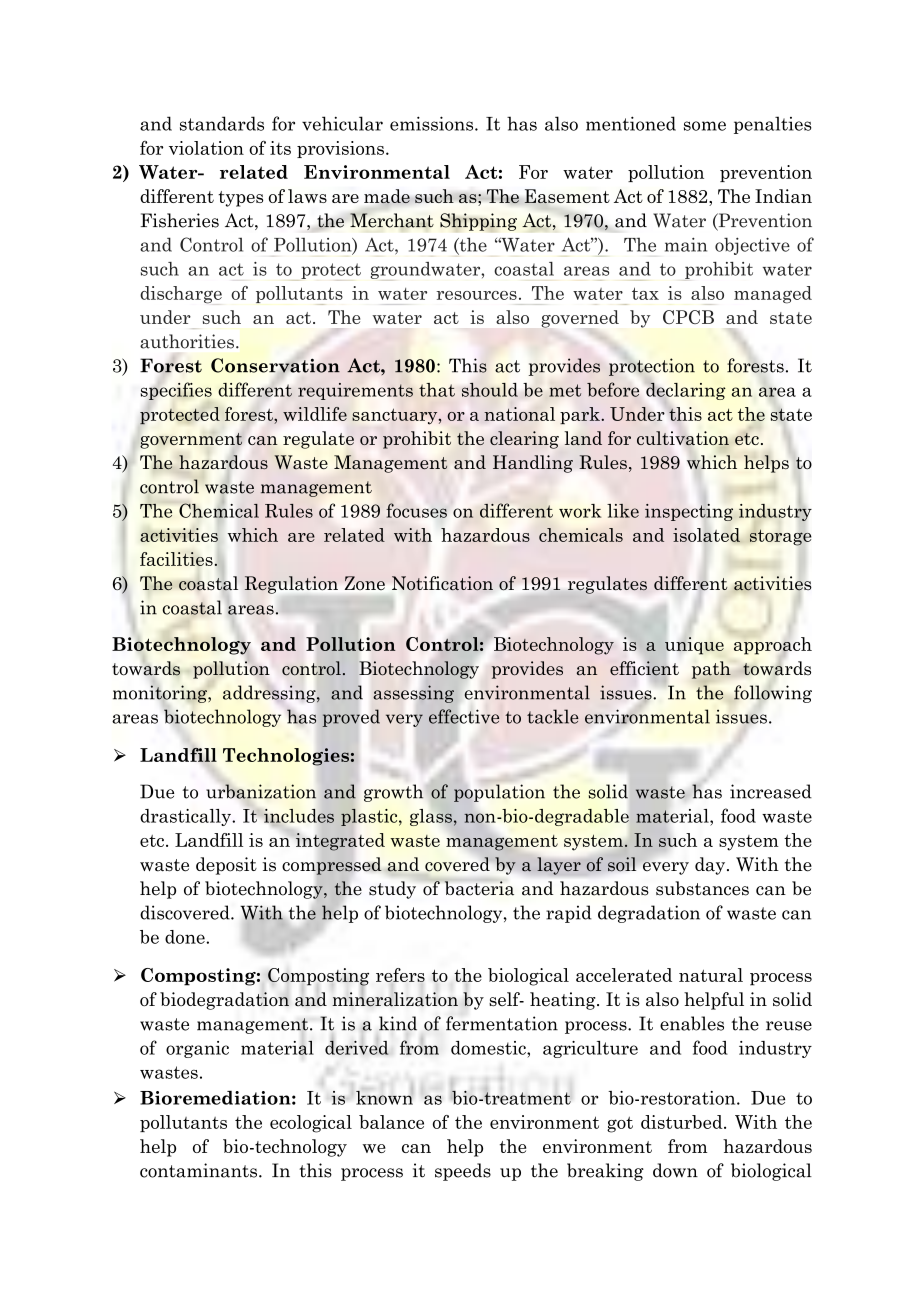 The image size is (924, 1308). Describe the element at coordinates (463, 1172) in the document. I see `speeds` at that location.
